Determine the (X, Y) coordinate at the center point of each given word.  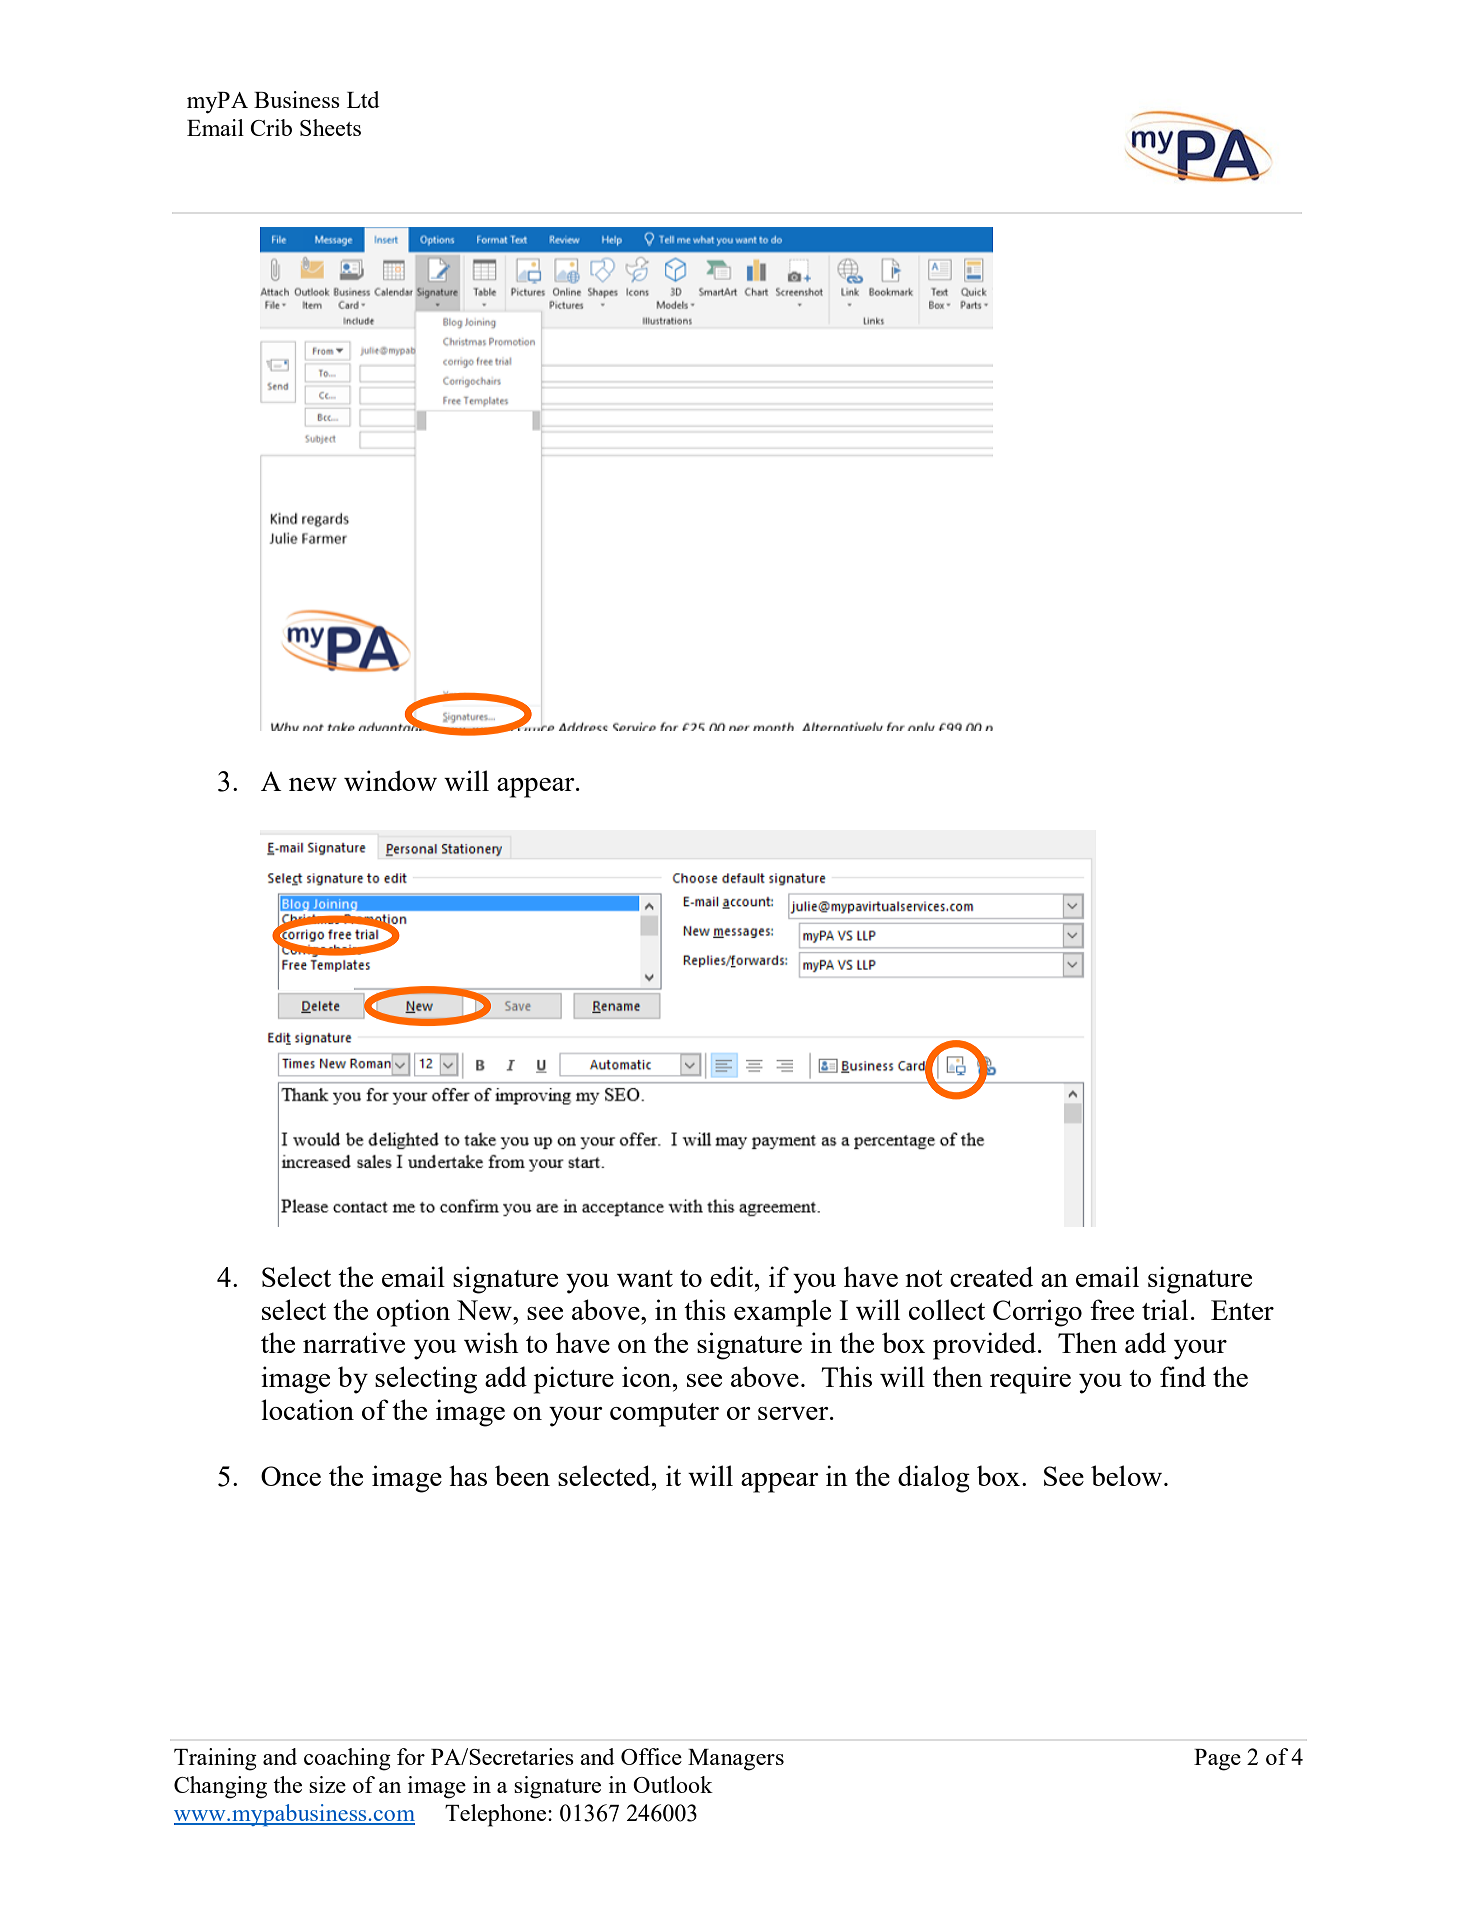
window (390, 780)
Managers (736, 1760)
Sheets (330, 127)
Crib (271, 127)
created (991, 1276)
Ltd (363, 99)
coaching (347, 1759)
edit (733, 1276)
